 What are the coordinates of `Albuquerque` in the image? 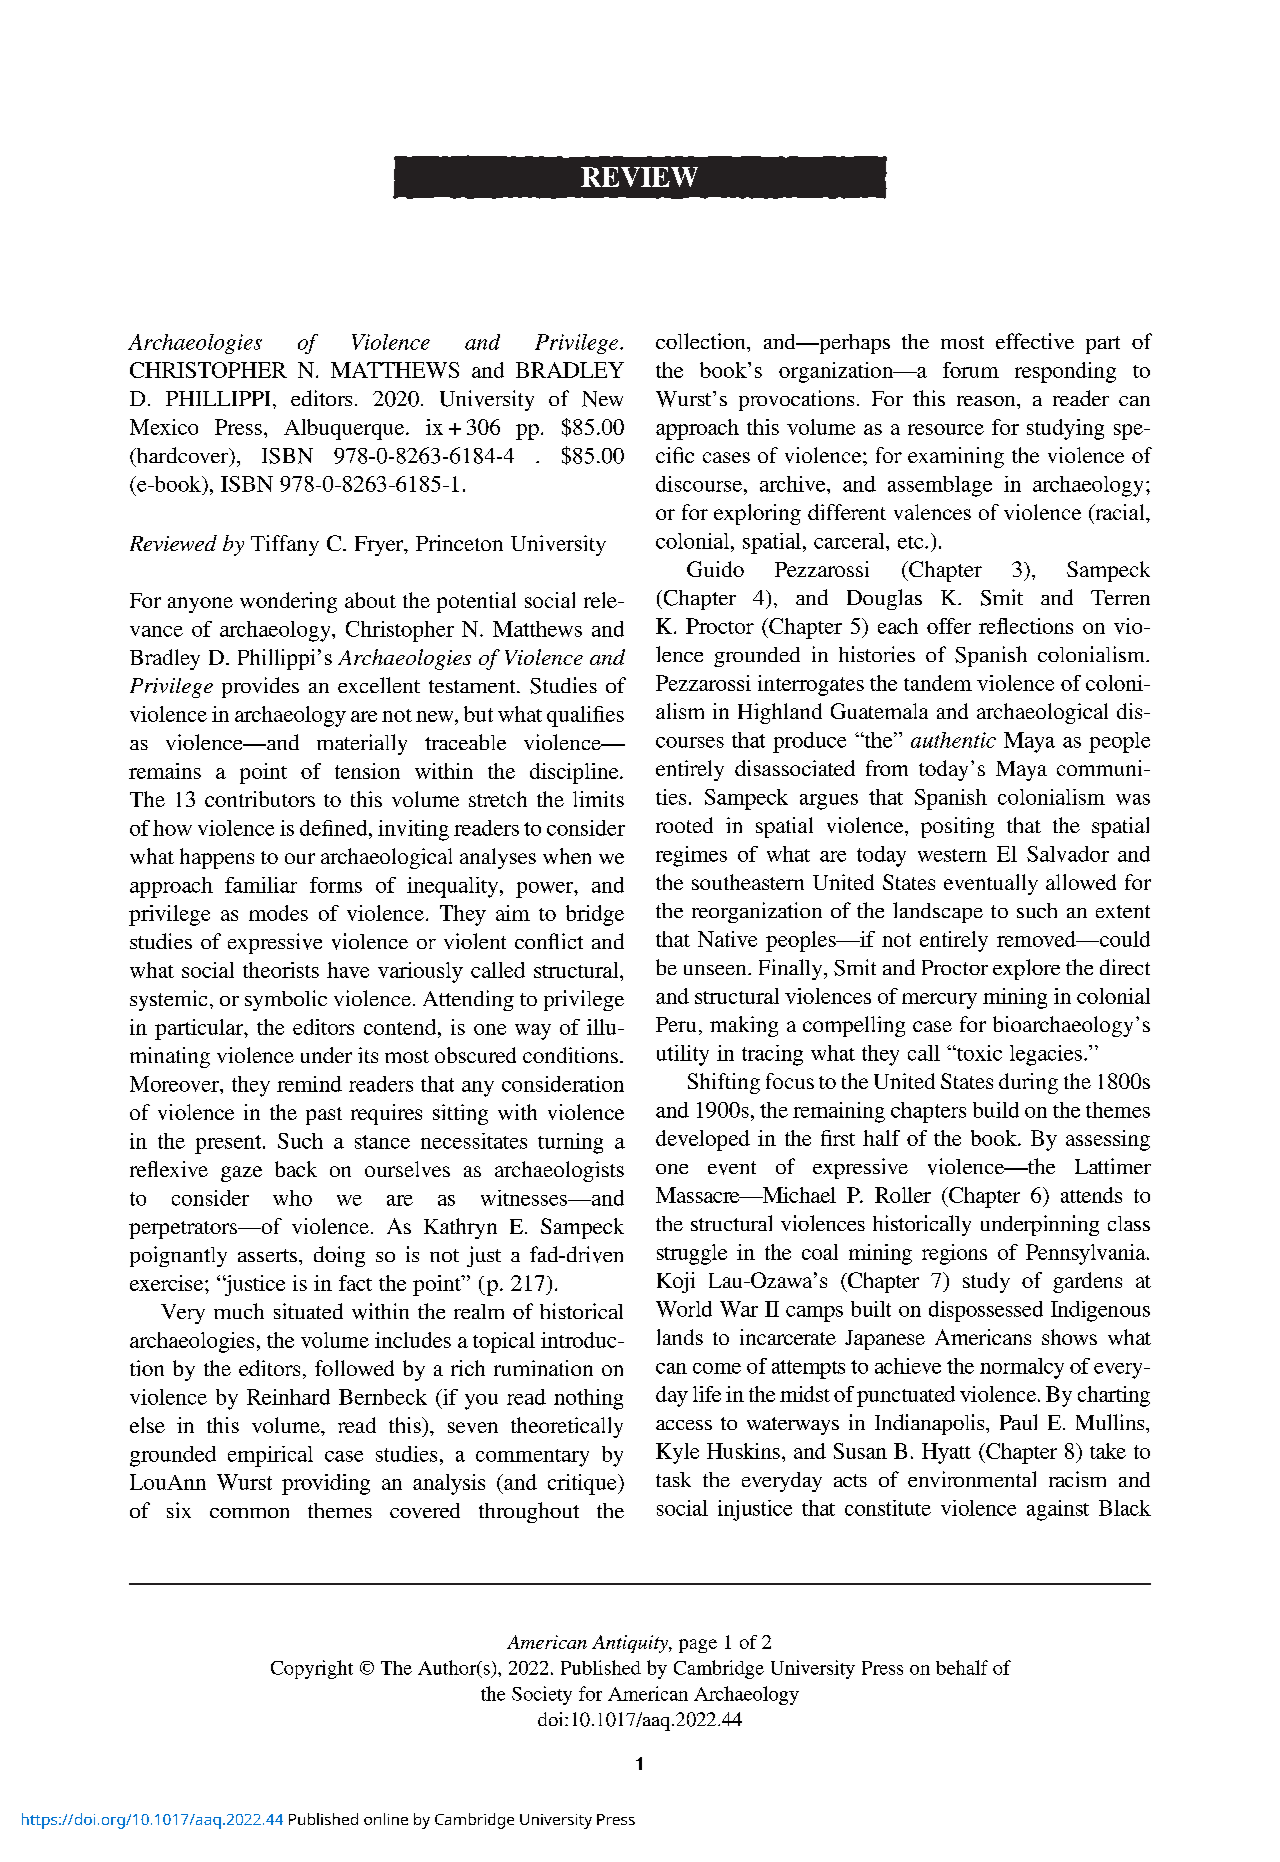 It's located at (345, 429).
